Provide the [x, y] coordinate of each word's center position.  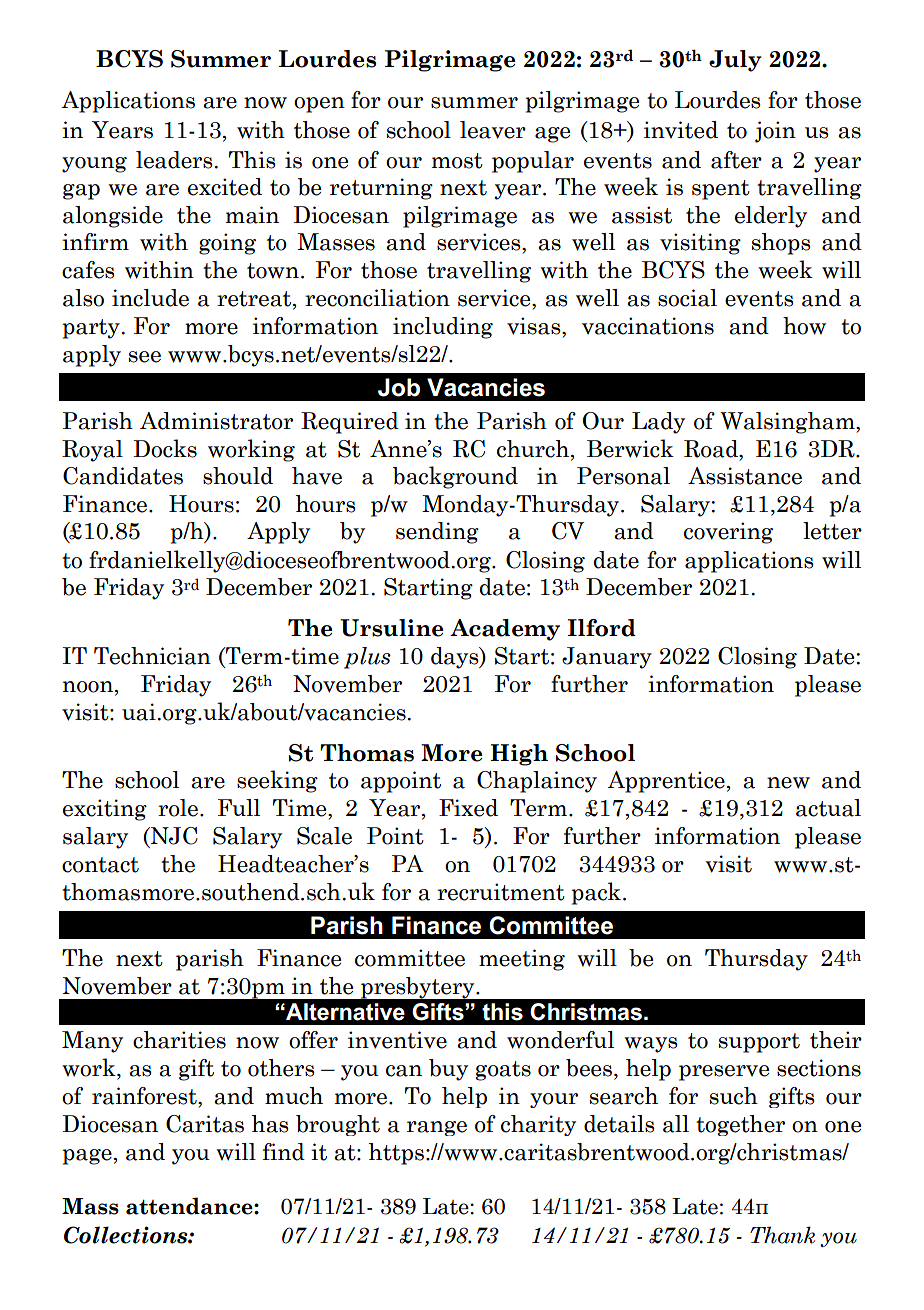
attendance [190, 1206]
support [759, 1043]
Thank [782, 1235]
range [437, 1128]
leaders [174, 160]
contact [100, 865]
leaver [493, 130]
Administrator [216, 421]
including [443, 328]
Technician [152, 656]
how [804, 326]
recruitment [501, 892]
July [735, 61]
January [607, 658]
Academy [505, 630]
